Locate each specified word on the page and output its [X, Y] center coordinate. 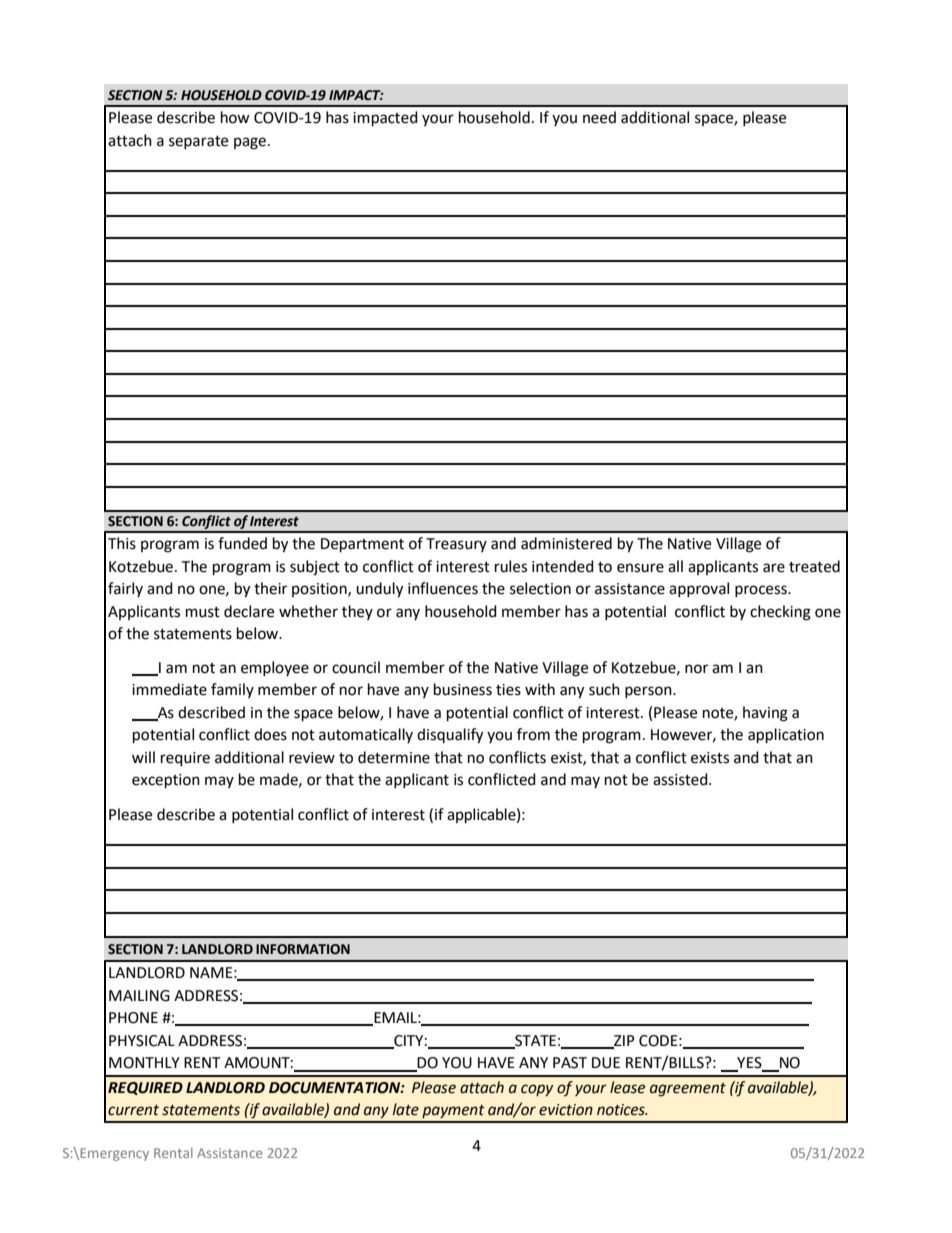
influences [443, 588]
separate [198, 142]
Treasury [456, 545]
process [762, 591]
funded [242, 543]
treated [814, 566]
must [203, 612]
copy [537, 1090]
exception [166, 781]
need [599, 117]
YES [749, 1064]
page [251, 143]
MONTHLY [144, 1063]
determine [394, 757]
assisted [681, 779]
